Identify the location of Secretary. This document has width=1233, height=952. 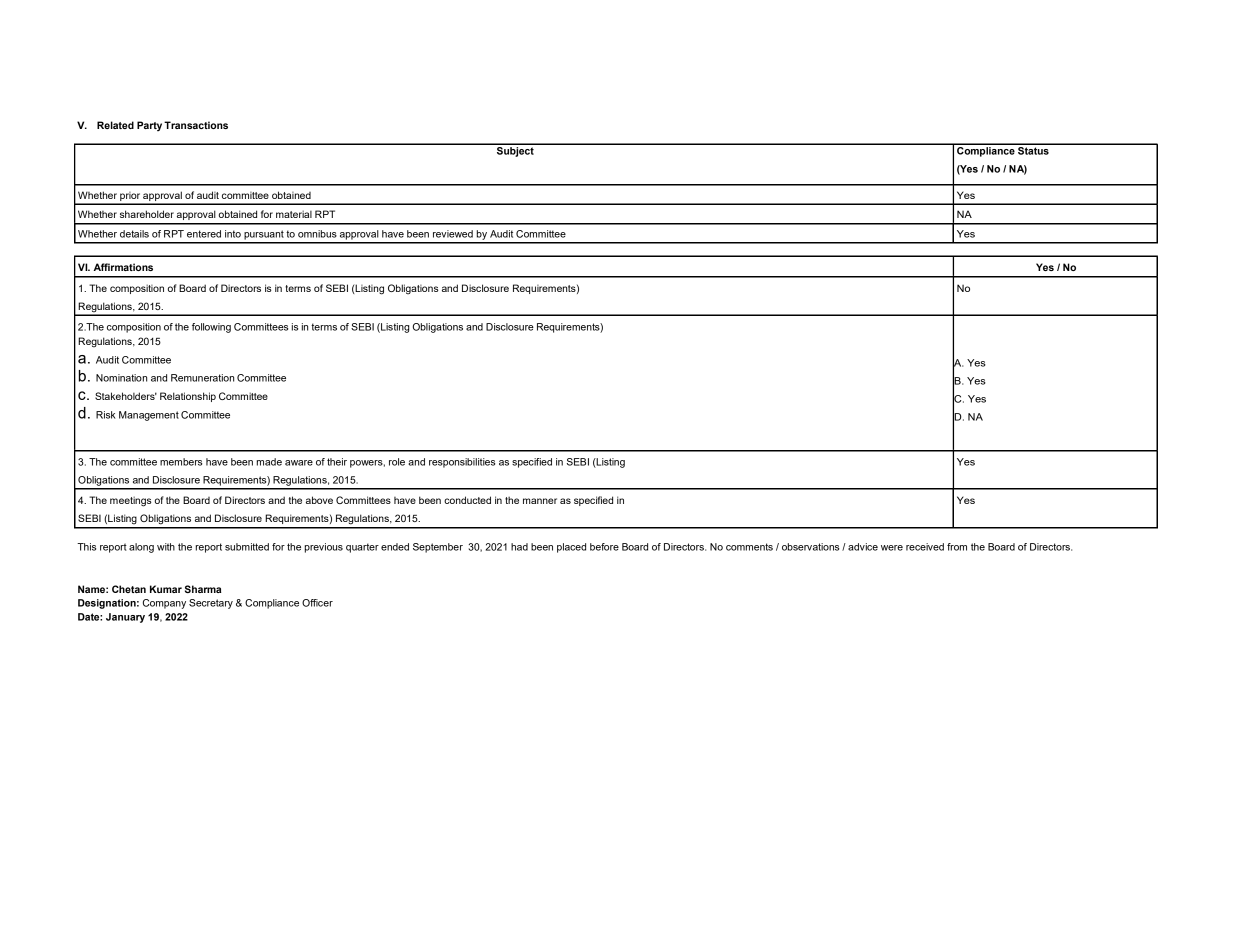
(211, 604).
